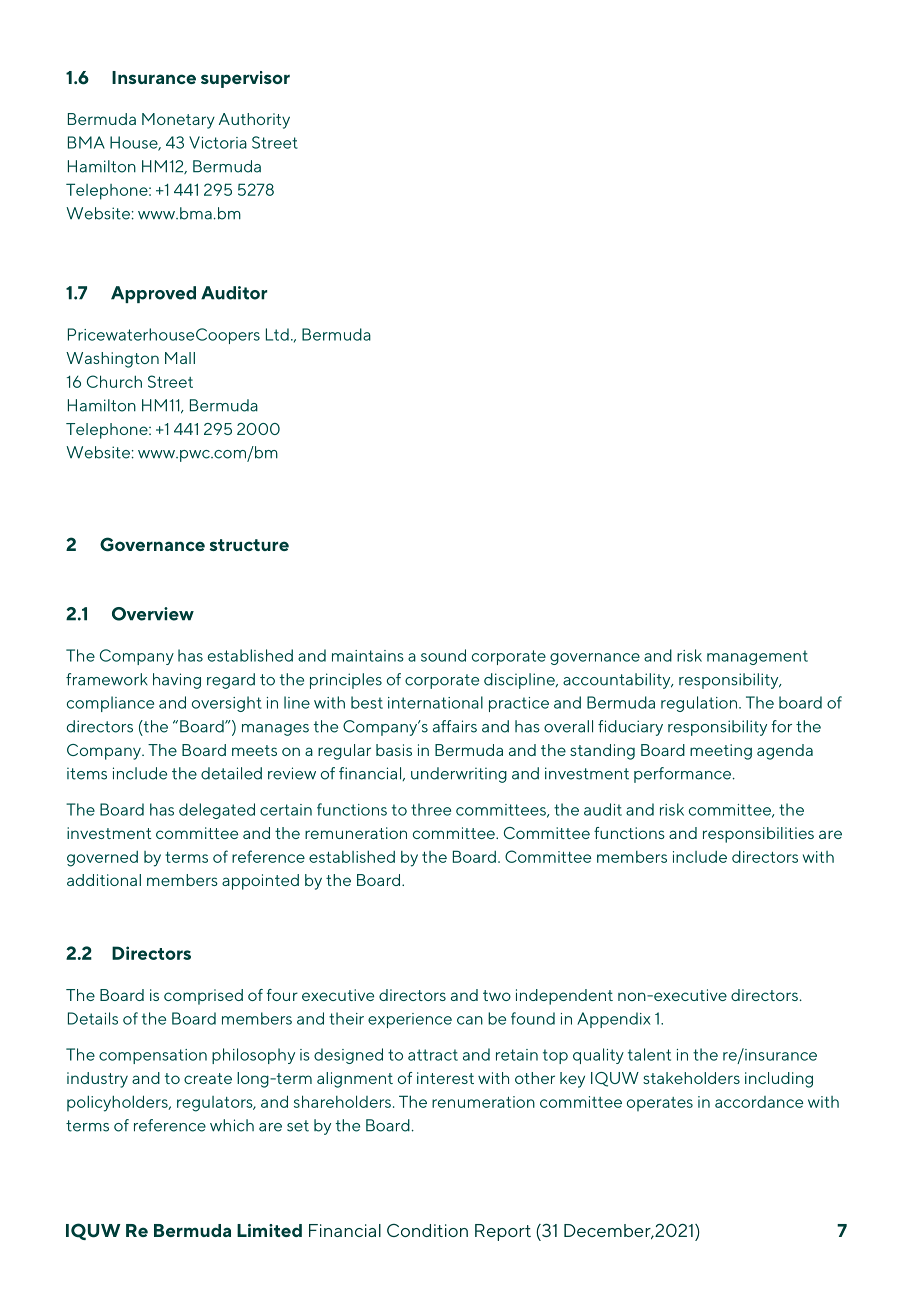  I want to click on Monetary, so click(178, 121).
